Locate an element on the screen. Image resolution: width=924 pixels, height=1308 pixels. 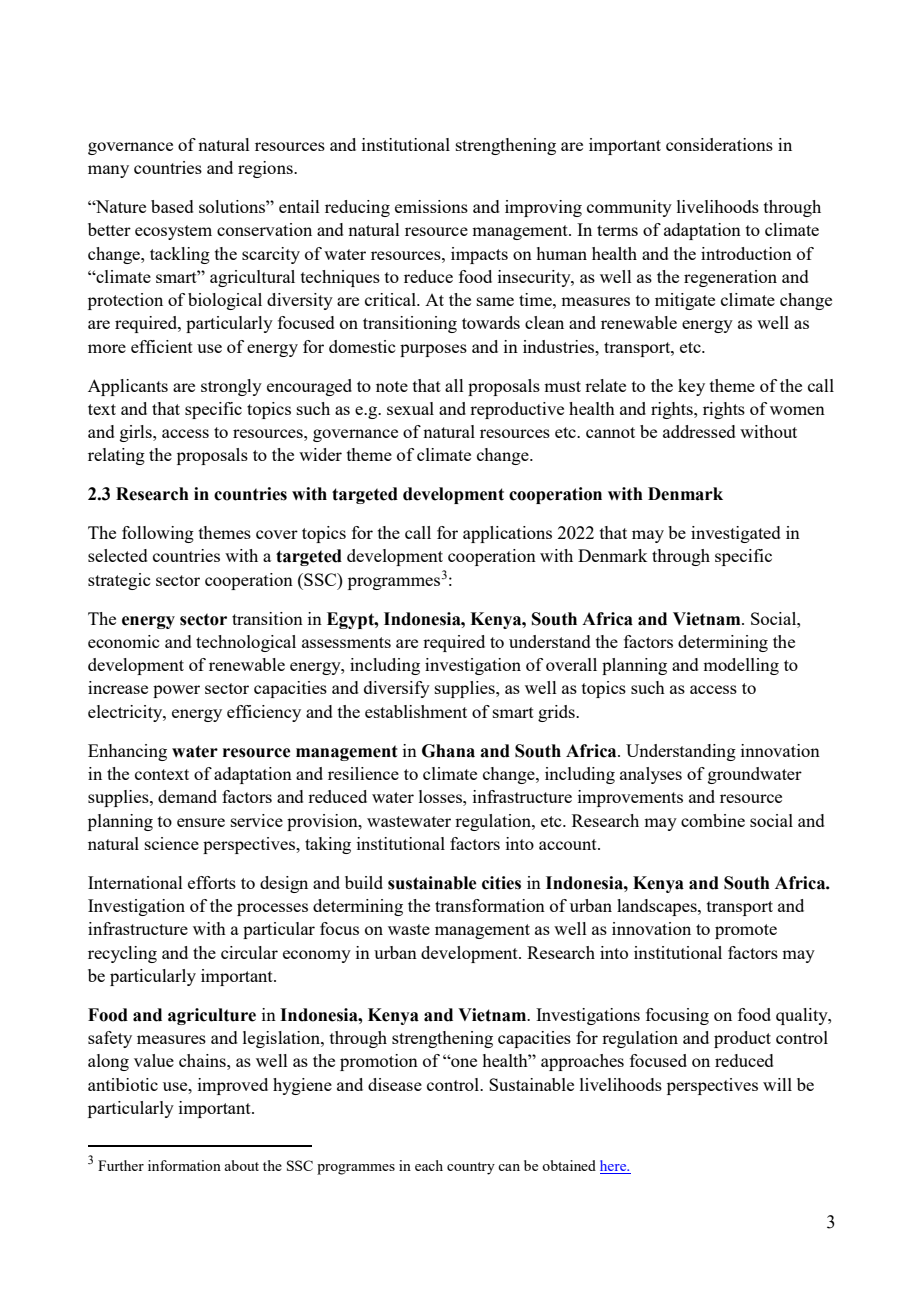
combine is located at coordinates (713, 820).
